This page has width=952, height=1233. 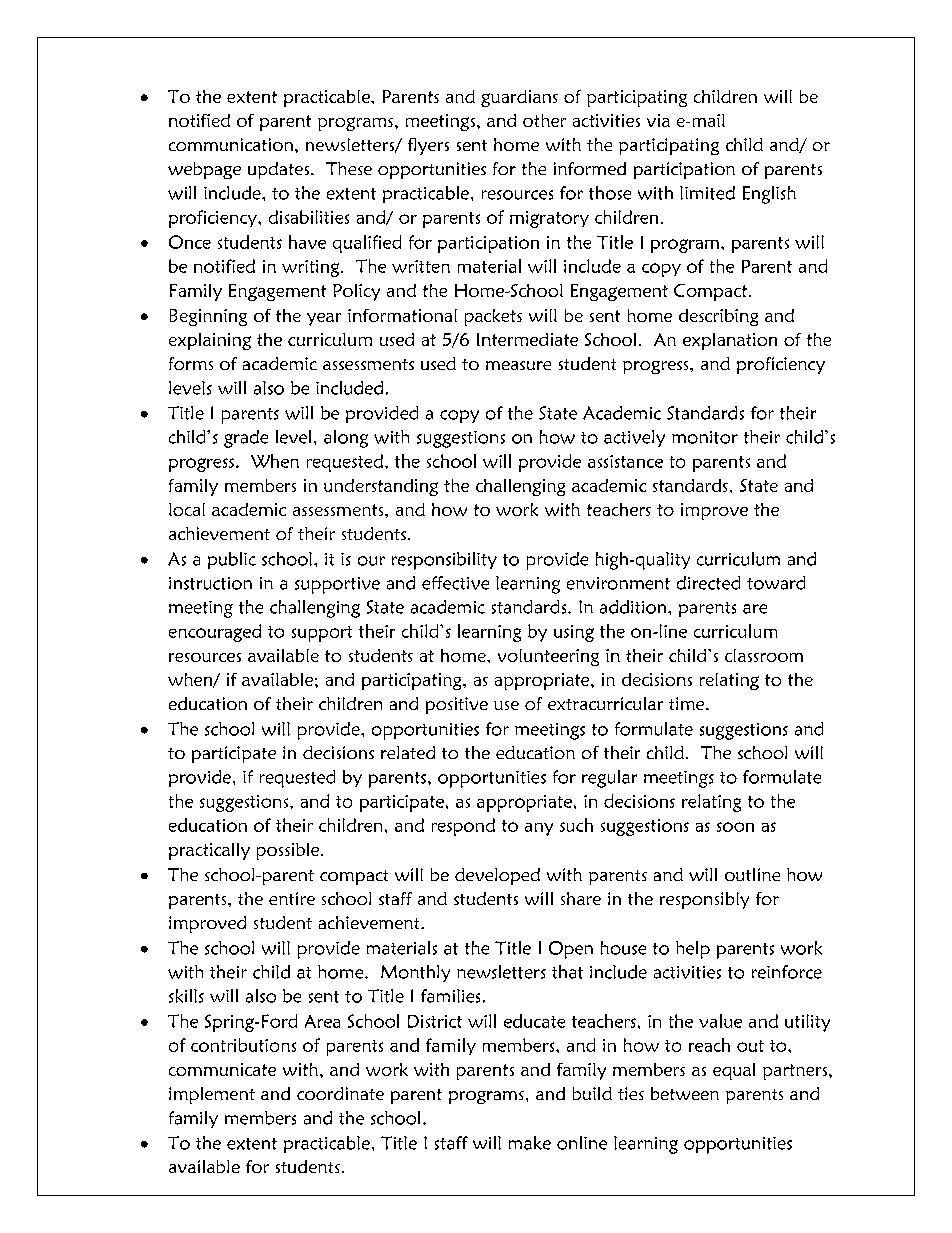 I want to click on make, so click(x=530, y=1143).
